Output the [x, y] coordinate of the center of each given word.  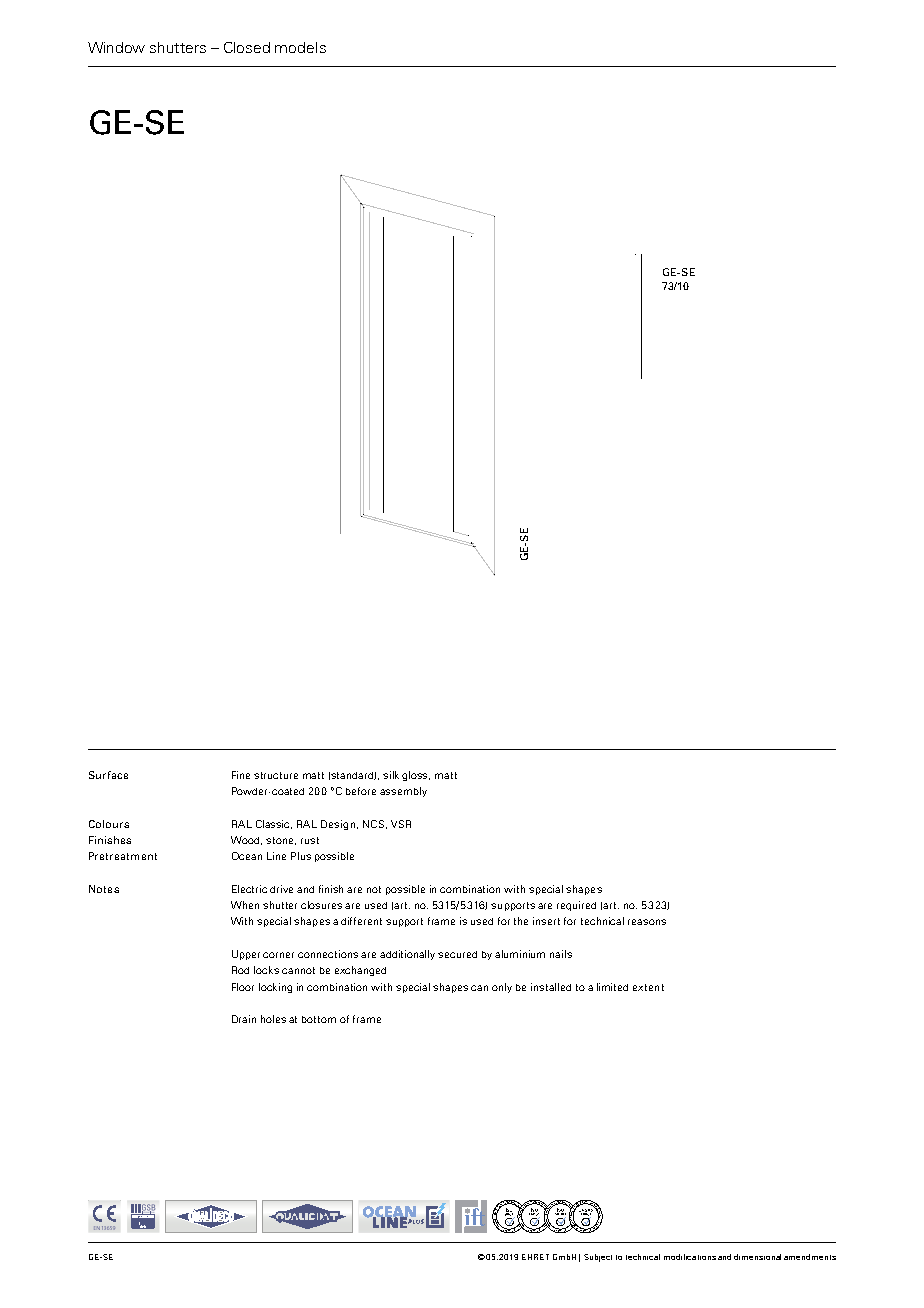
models [300, 47]
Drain [244, 1019]
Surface [108, 775]
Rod [240, 970]
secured [457, 954]
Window [116, 47]
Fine [241, 775]
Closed [247, 47]
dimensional [757, 1257]
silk [391, 775]
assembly [403, 792]
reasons [647, 922]
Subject [598, 1258]
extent [648, 987]
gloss [416, 776]
